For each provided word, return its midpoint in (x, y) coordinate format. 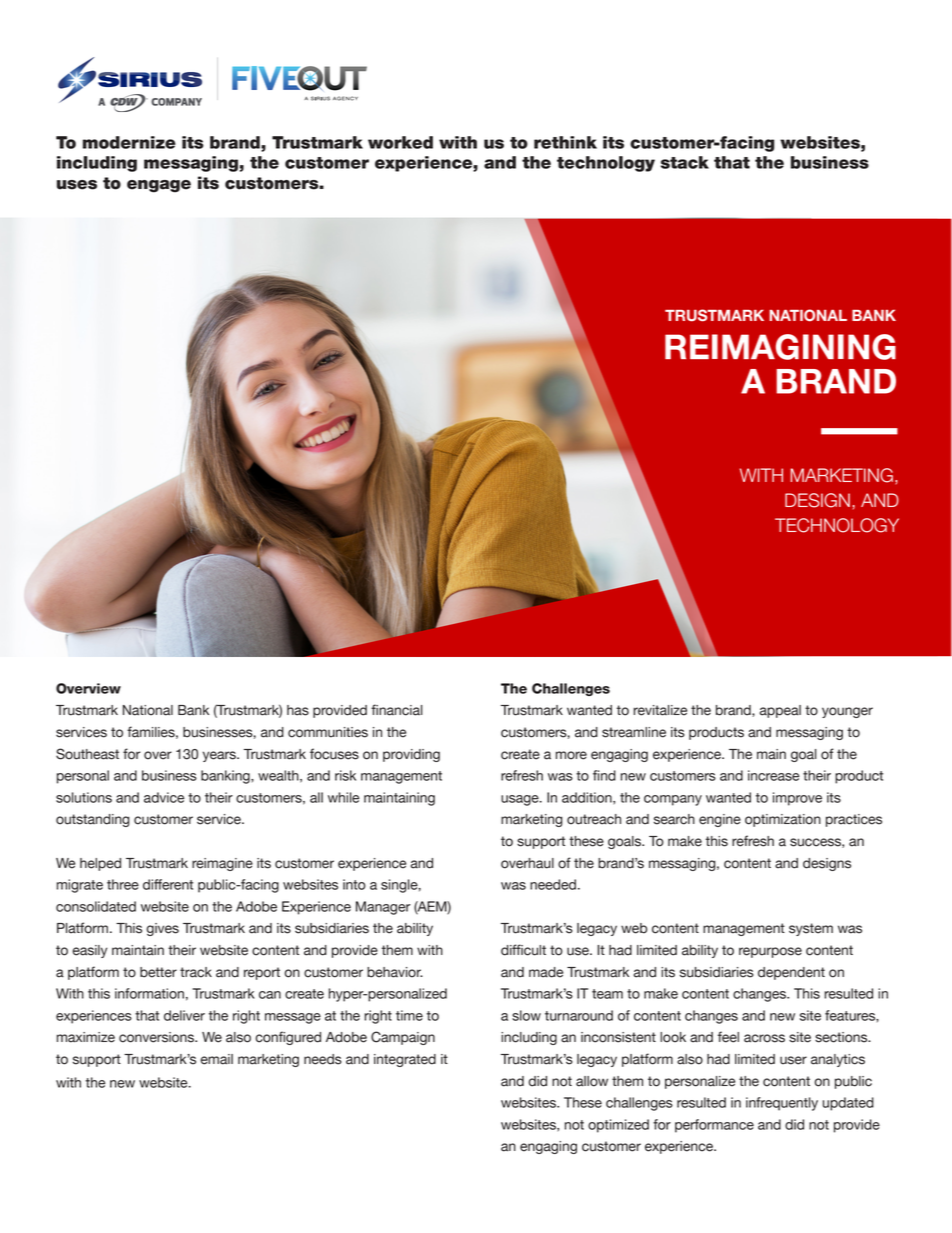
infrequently (782, 1104)
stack (685, 162)
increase (773, 775)
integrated (405, 1060)
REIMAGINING (780, 347)
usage (521, 800)
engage (159, 186)
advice (164, 797)
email (216, 1059)
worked (400, 142)
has (298, 710)
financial (397, 710)
